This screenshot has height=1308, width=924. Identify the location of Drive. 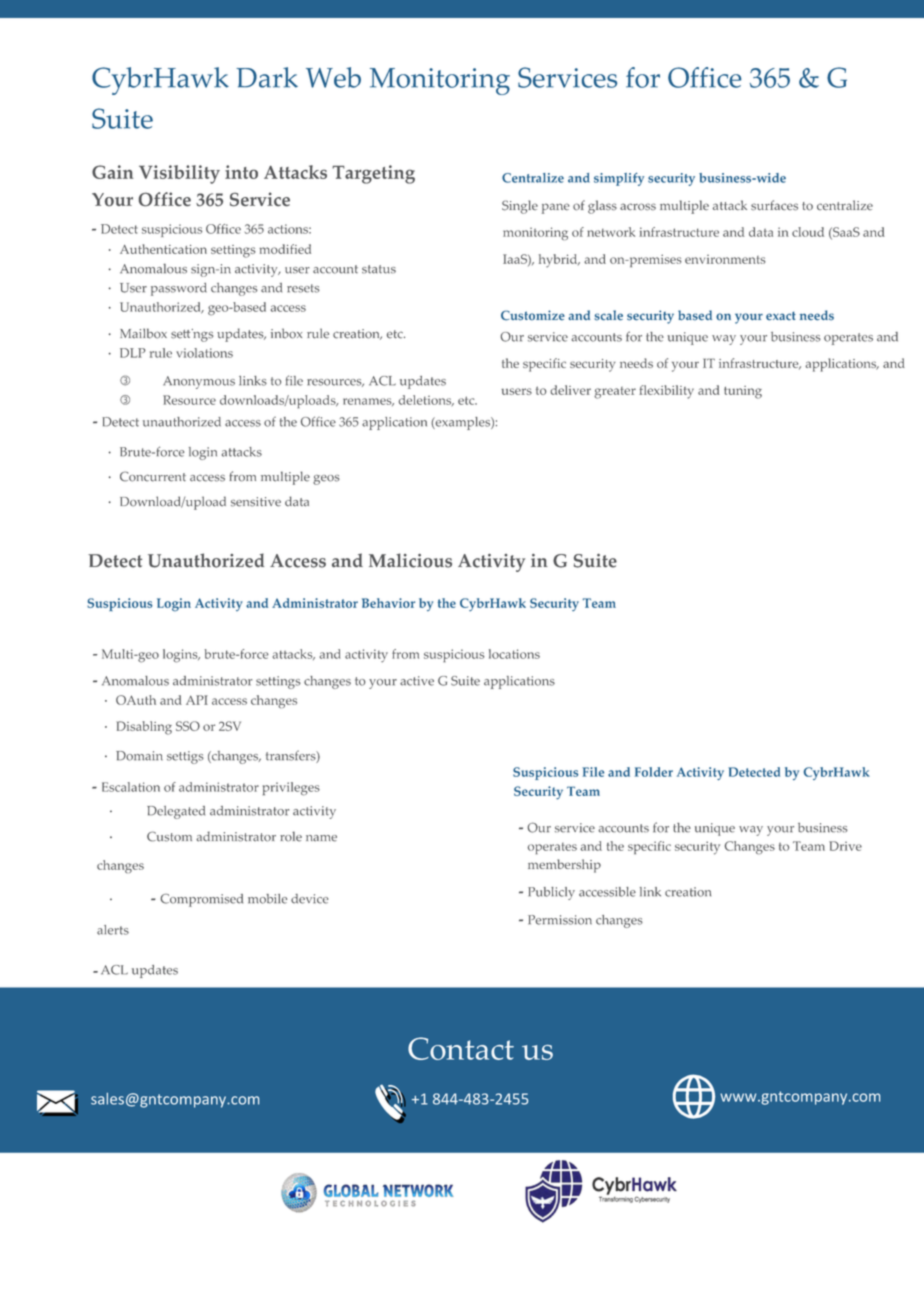
(845, 846).
